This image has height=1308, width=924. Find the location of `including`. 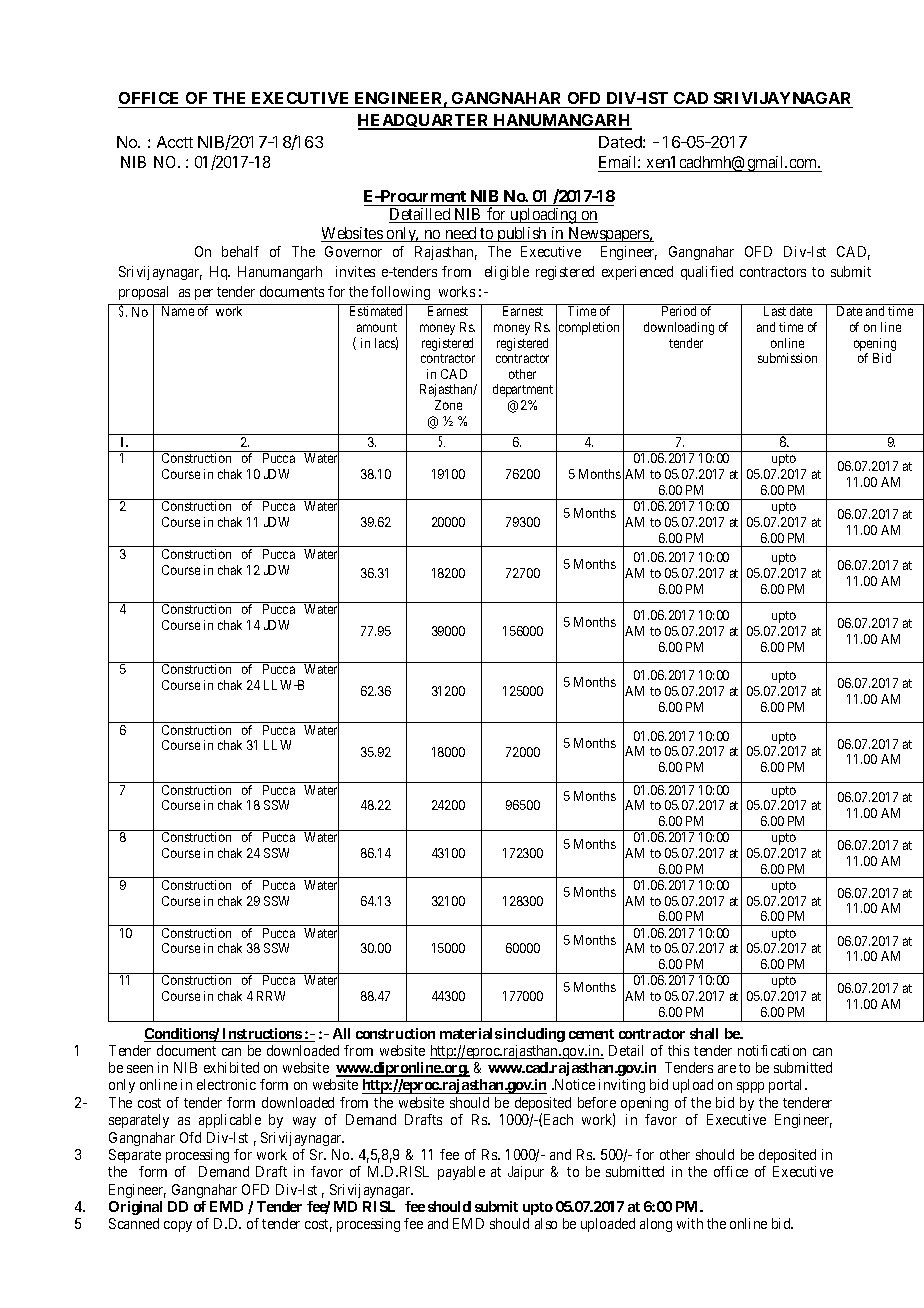

including is located at coordinates (534, 1035).
